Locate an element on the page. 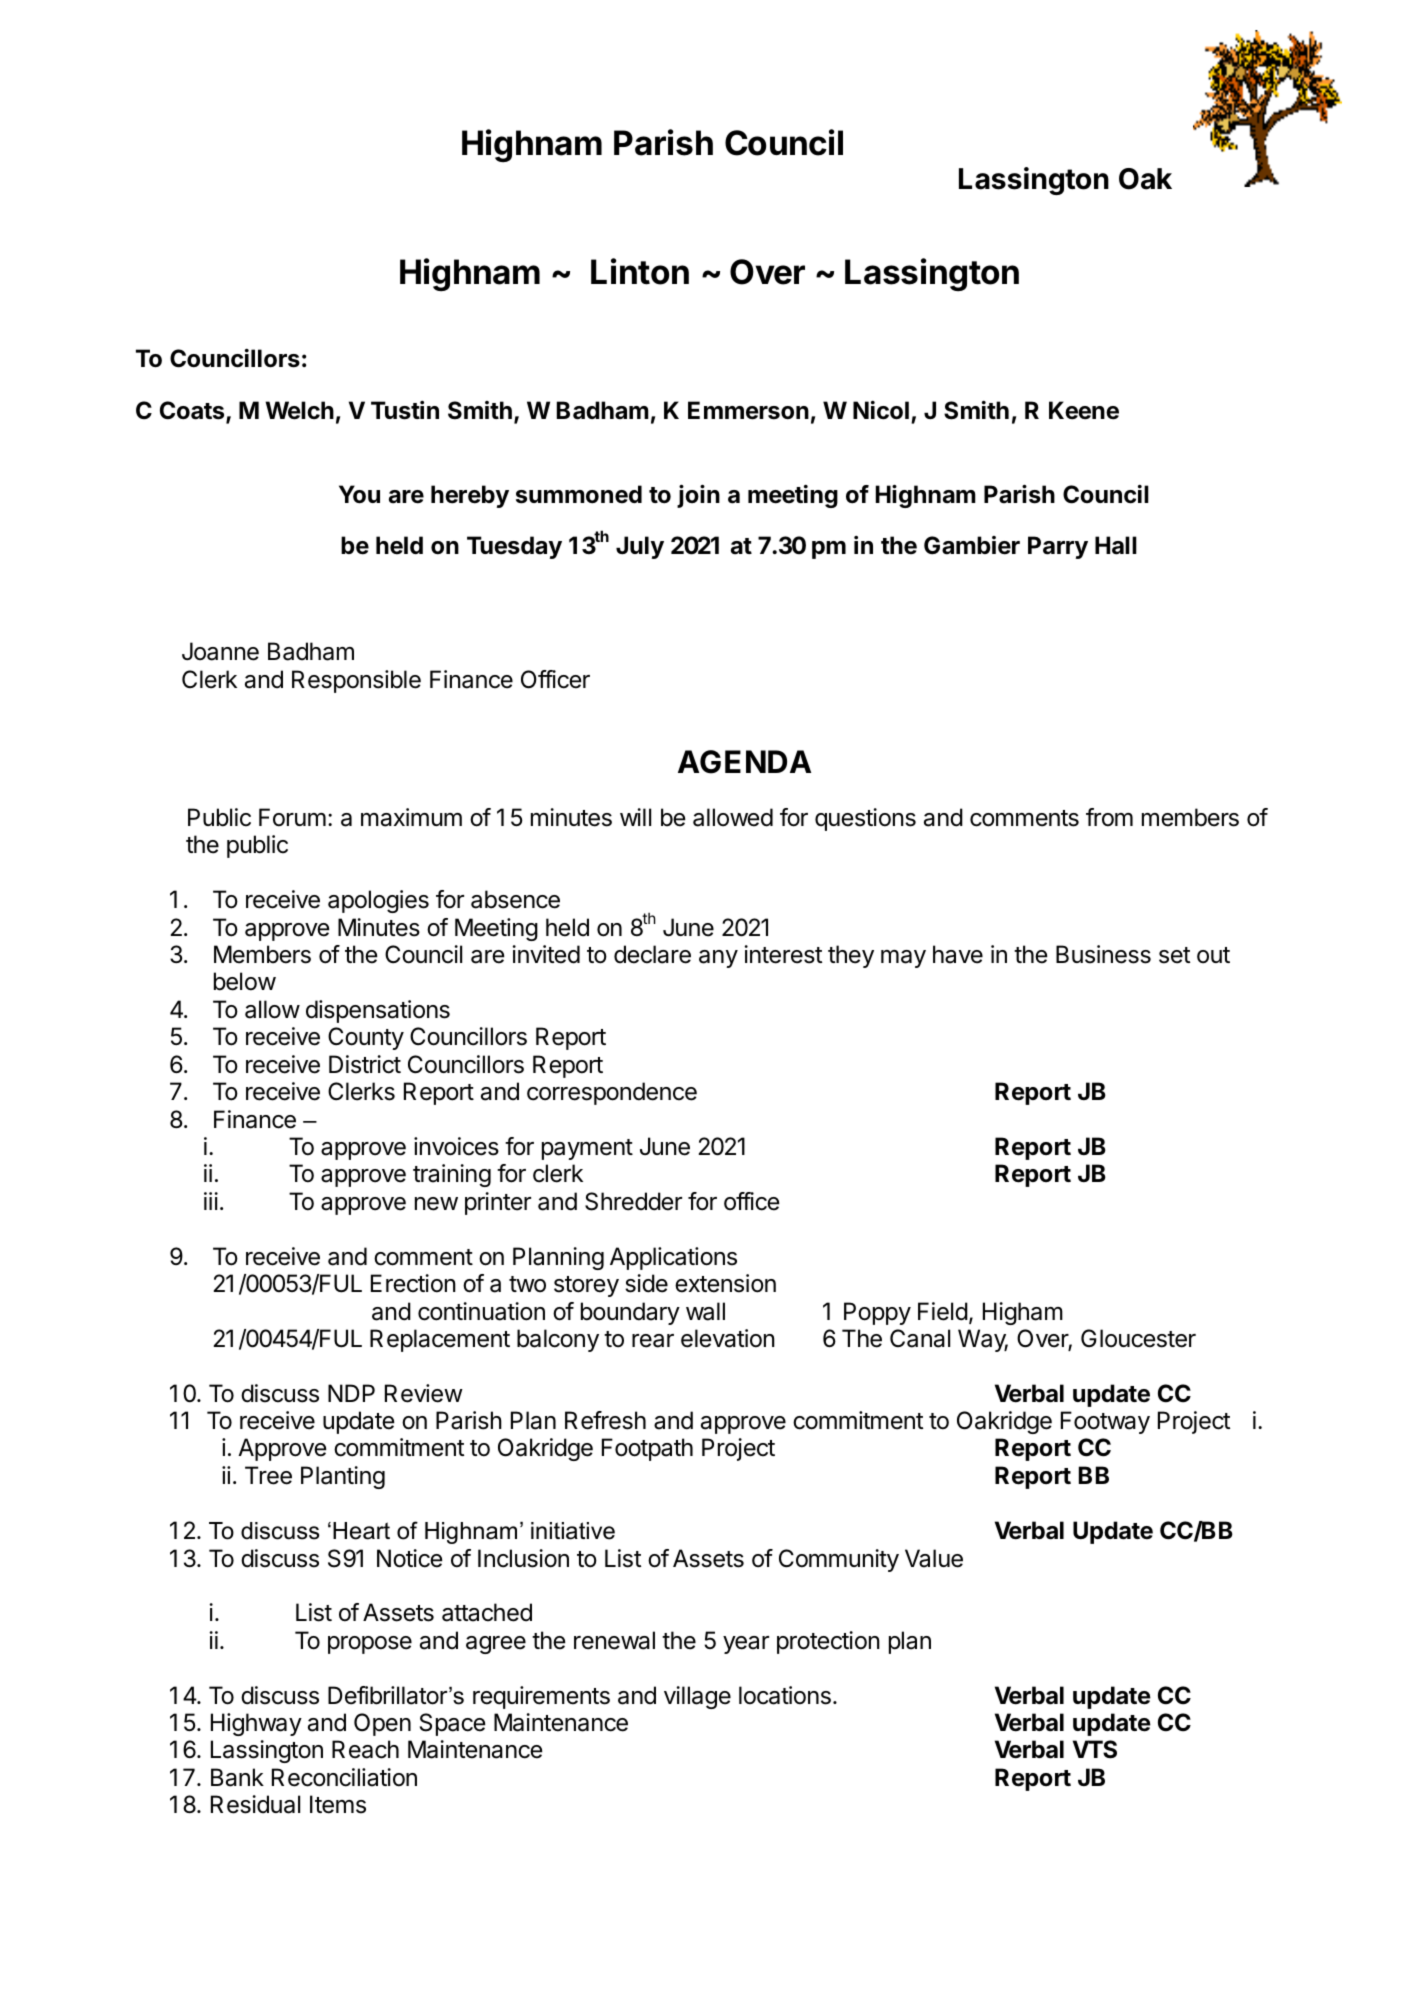 This image has width=1420, height=2008. village is located at coordinates (697, 1697).
